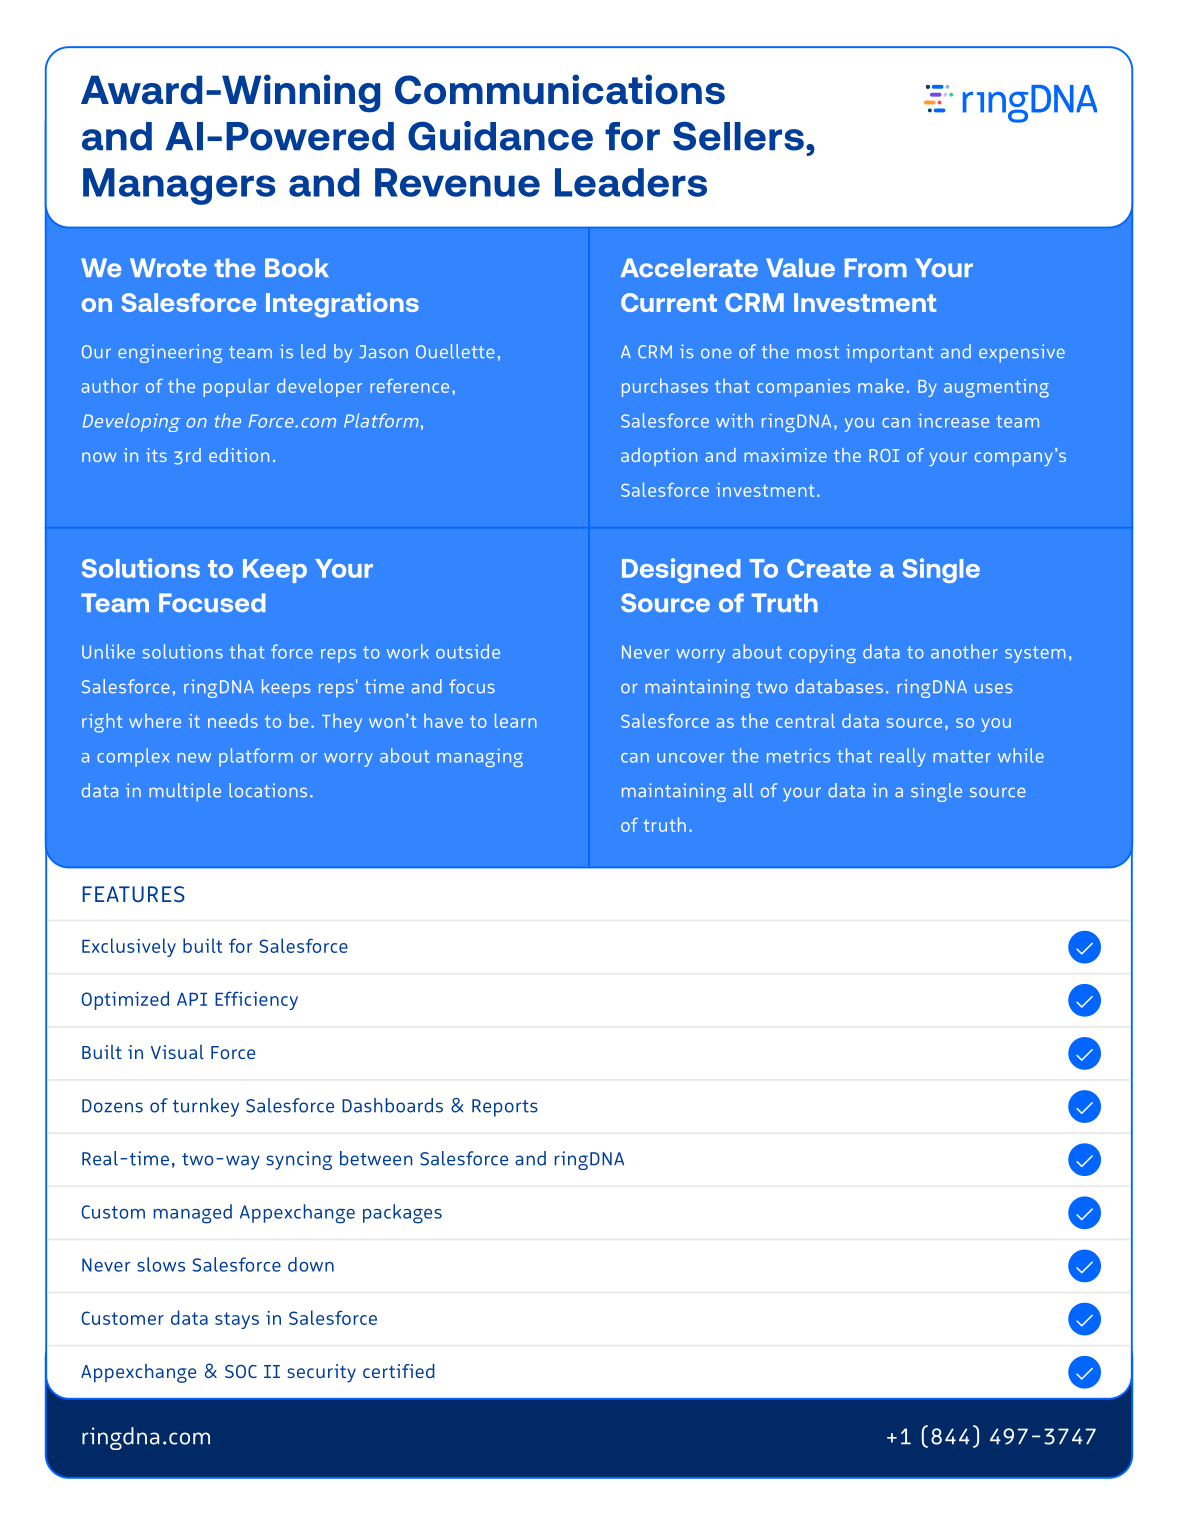 The image size is (1178, 1525). What do you see at coordinates (738, 136) in the screenshot?
I see `Sellers` at bounding box center [738, 136].
